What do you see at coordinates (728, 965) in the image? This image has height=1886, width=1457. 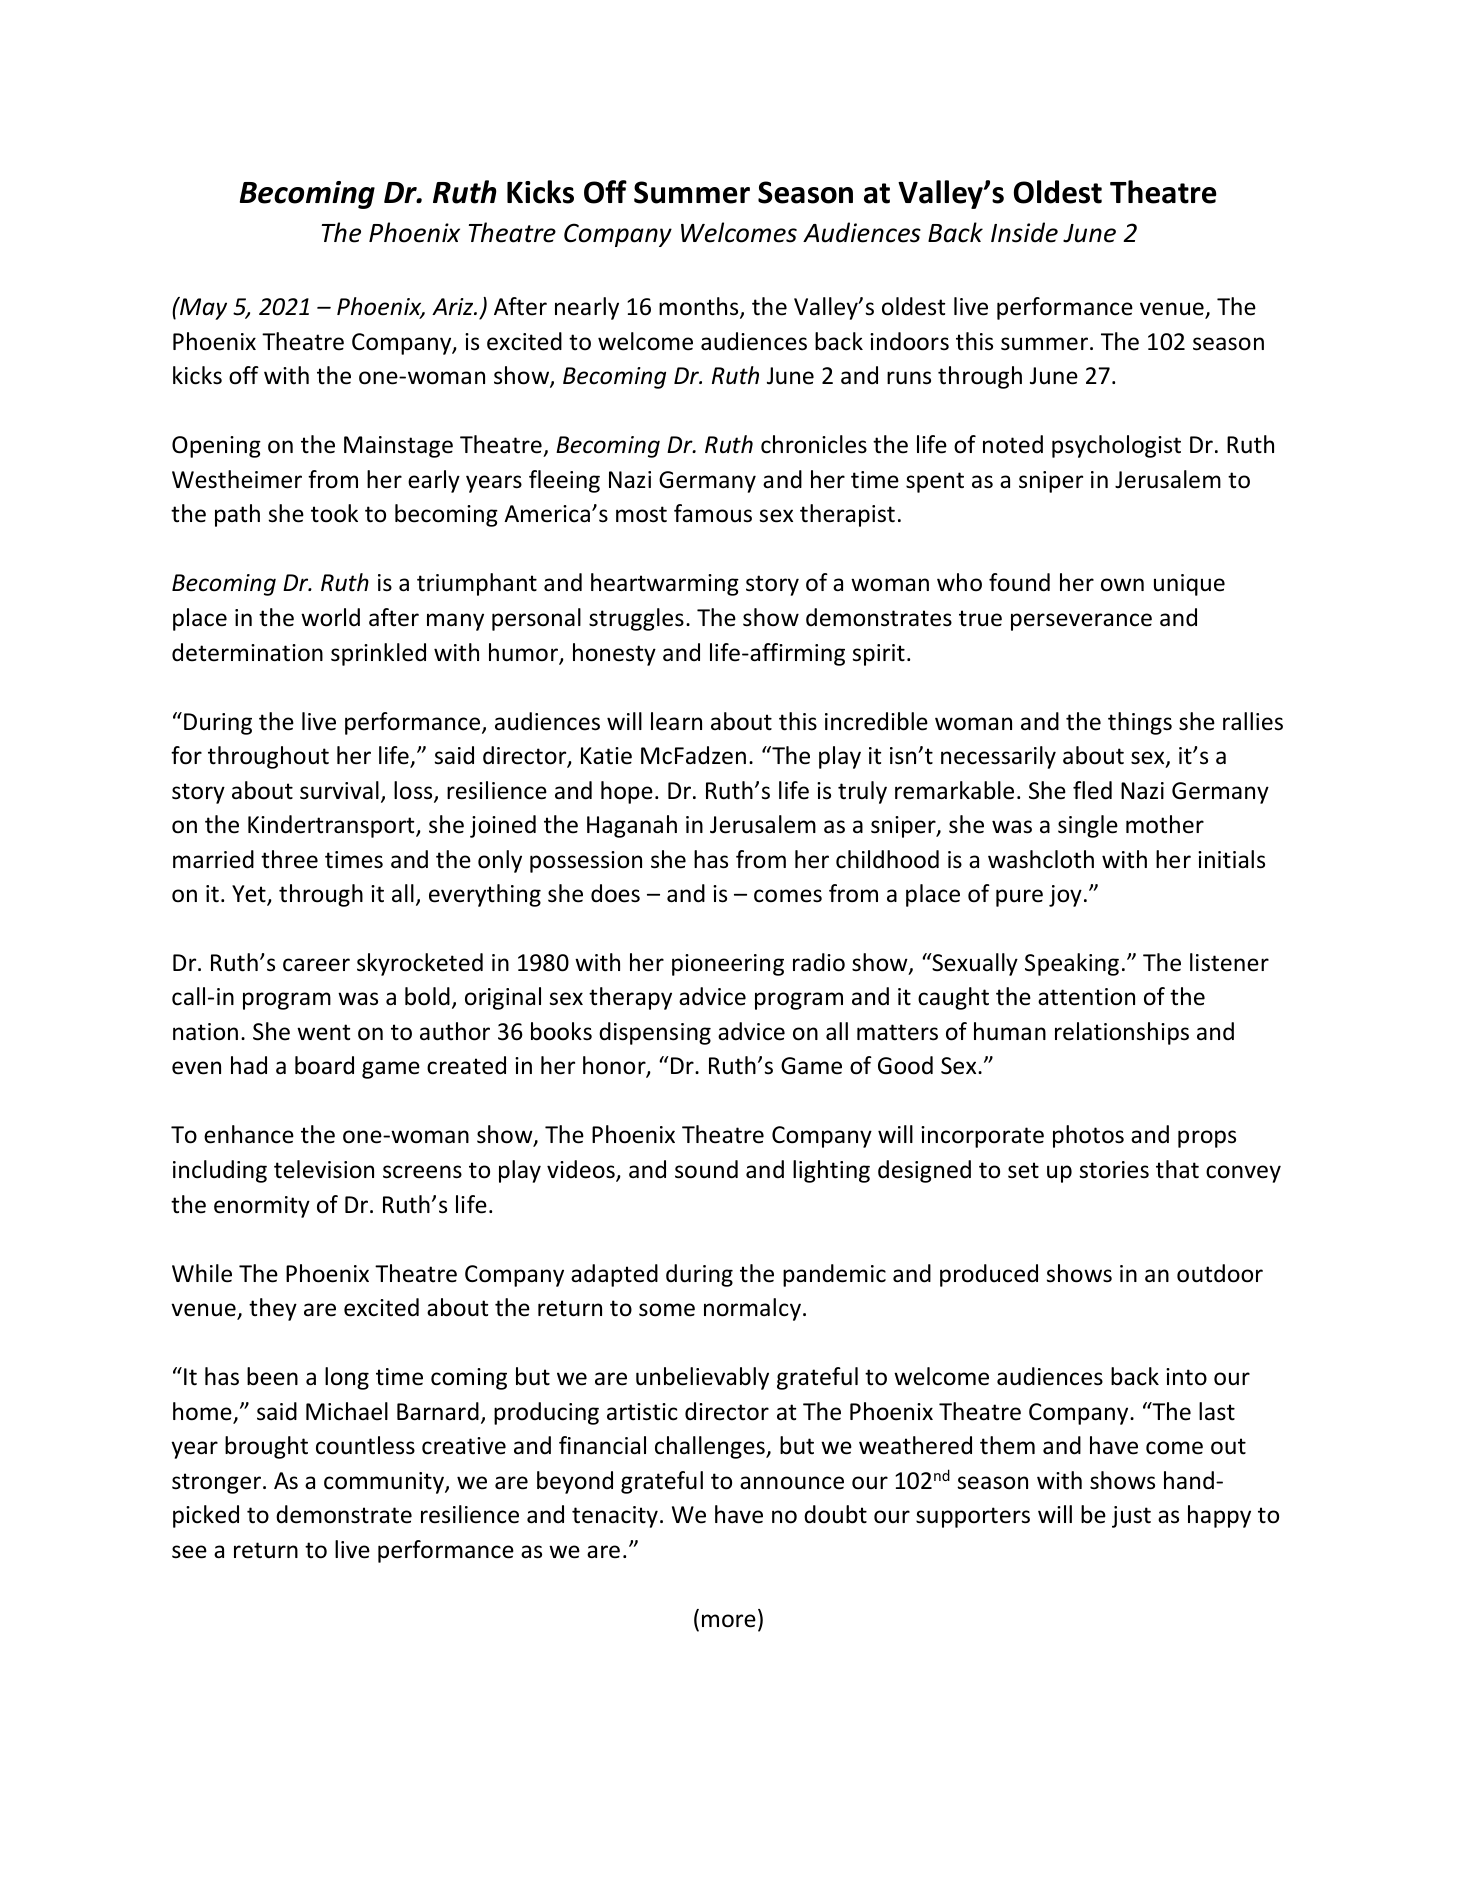 I see `pioneering` at bounding box center [728, 965].
